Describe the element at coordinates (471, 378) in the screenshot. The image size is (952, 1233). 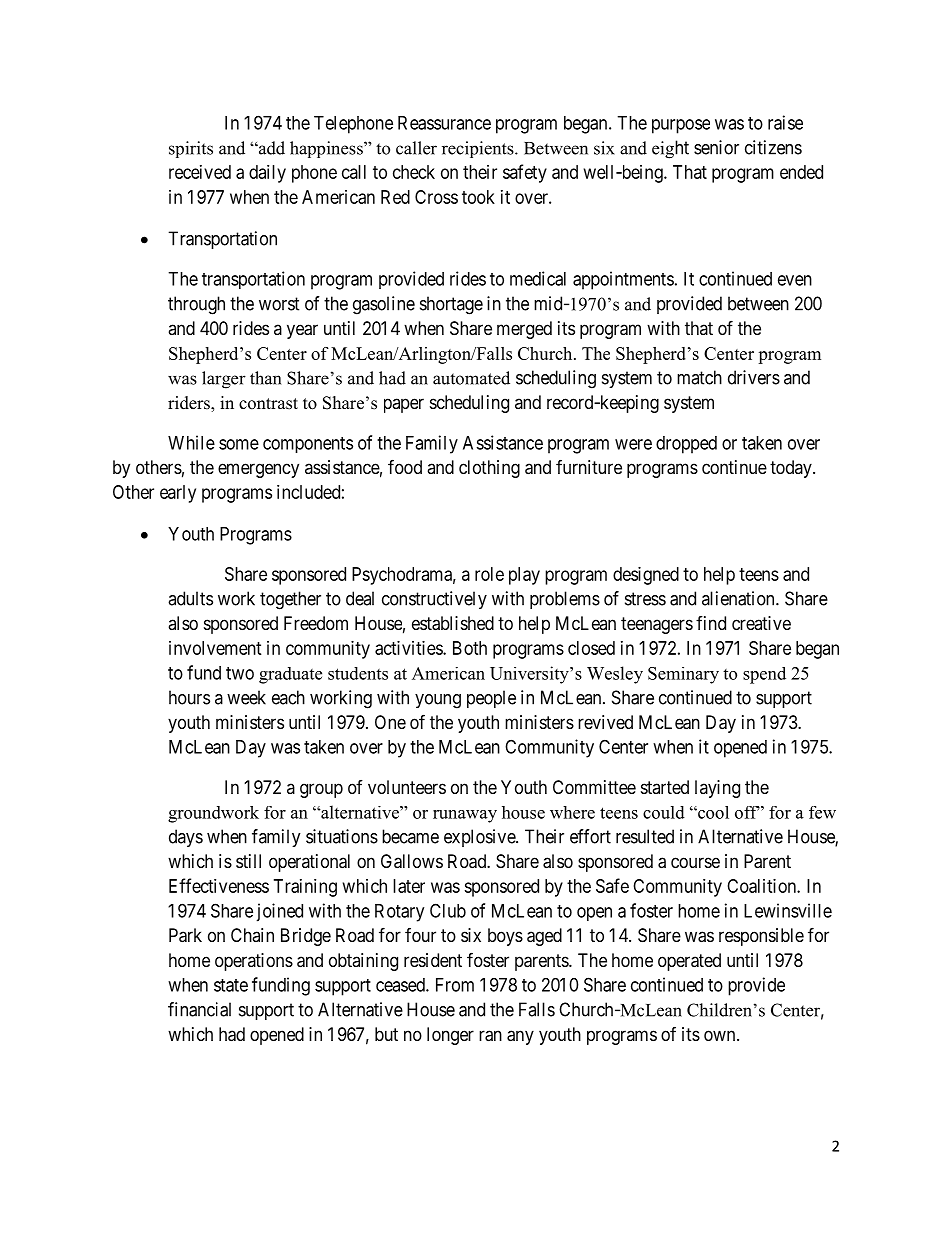
I see `automated` at that location.
